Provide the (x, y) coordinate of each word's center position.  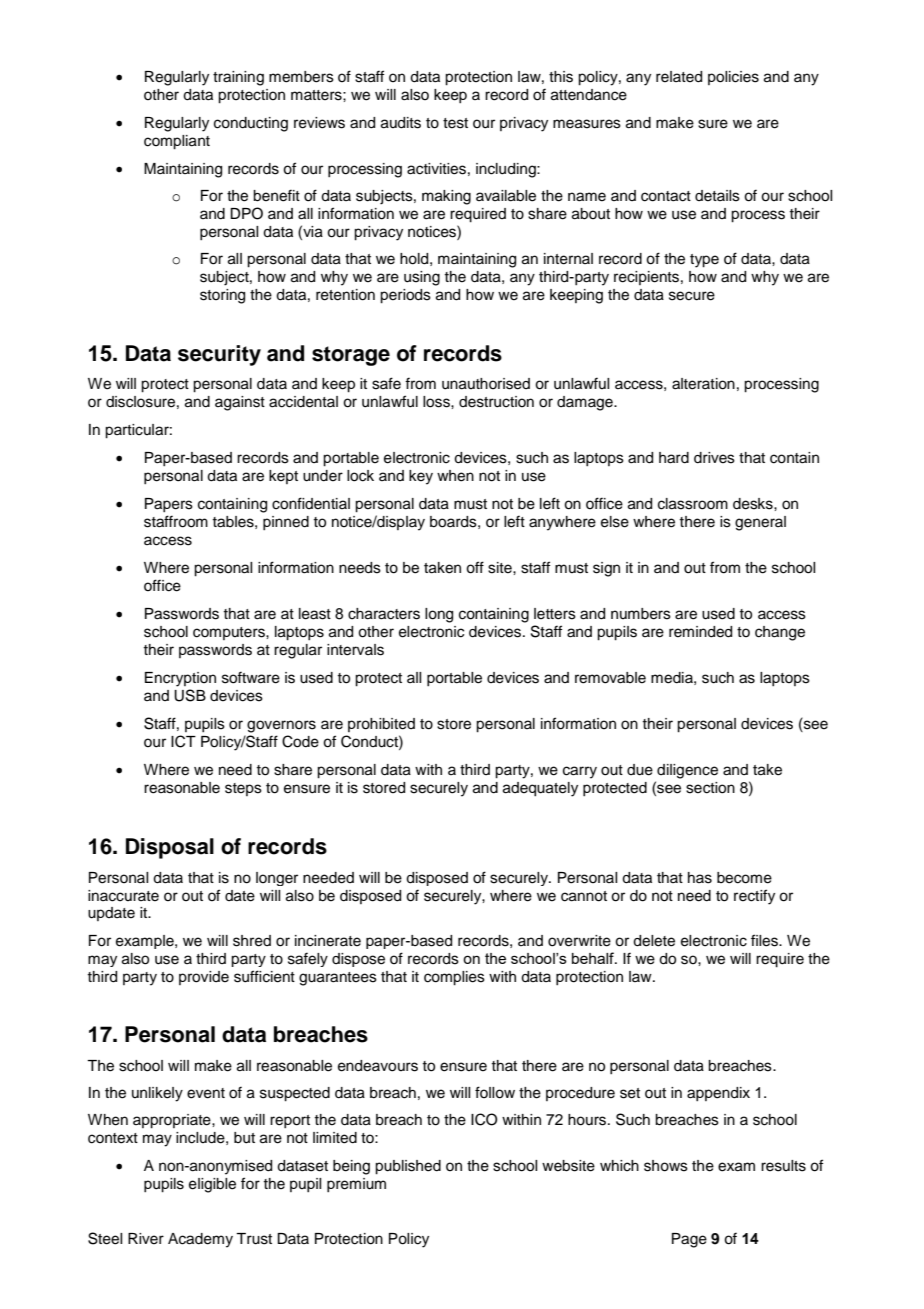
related (679, 77)
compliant (177, 142)
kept (283, 477)
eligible (212, 1185)
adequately (540, 789)
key (421, 477)
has (700, 878)
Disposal (170, 848)
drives (714, 458)
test (455, 123)
